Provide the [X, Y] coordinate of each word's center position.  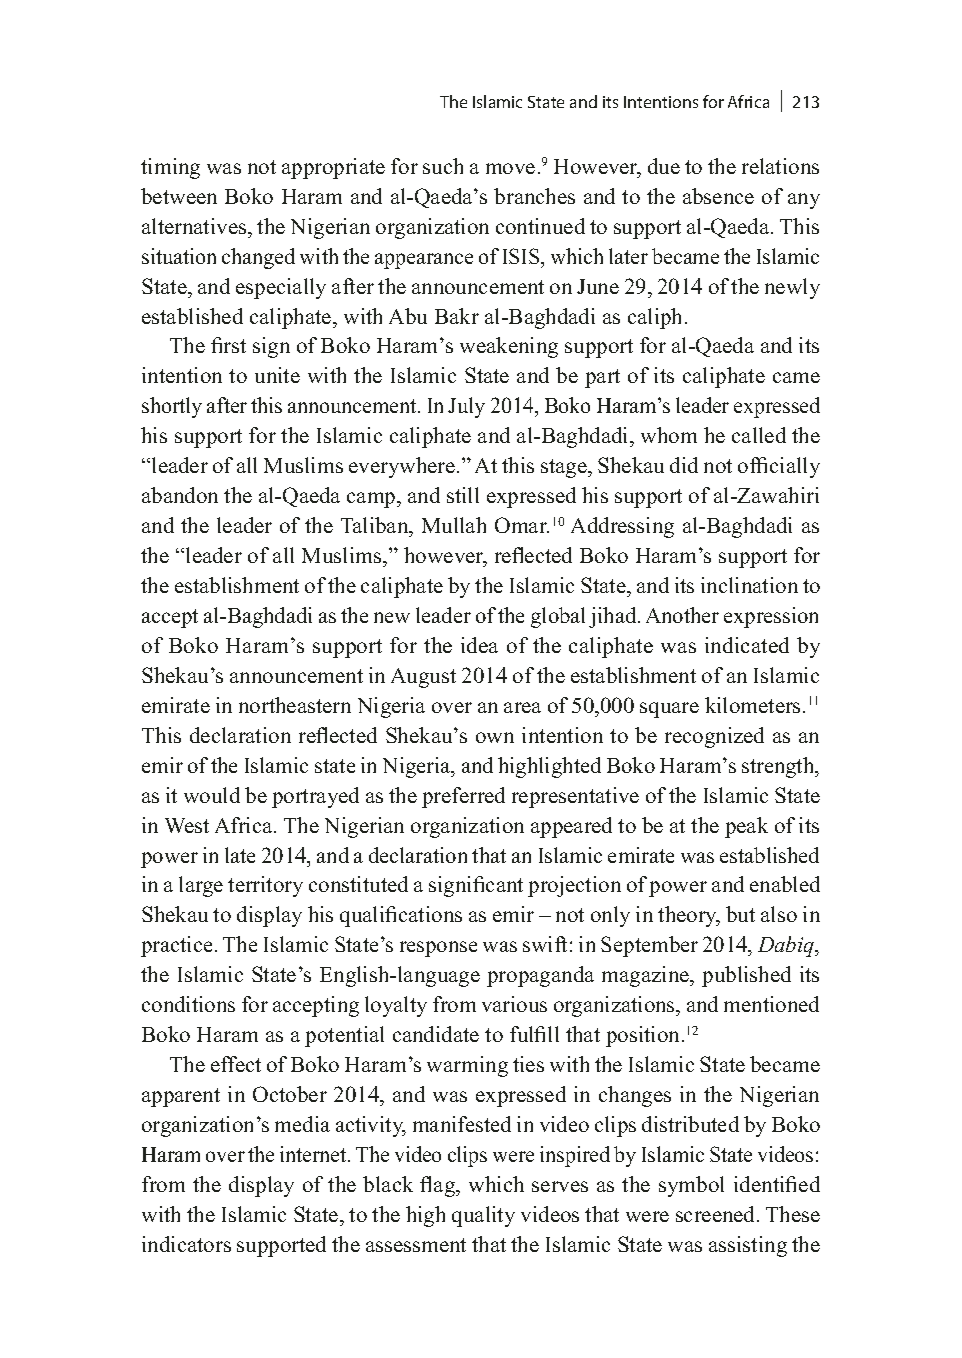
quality [483, 1216]
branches [534, 196]
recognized [714, 737]
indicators [186, 1244]
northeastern [295, 705]
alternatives [195, 226]
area [522, 707]
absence [718, 196]
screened [717, 1214]
